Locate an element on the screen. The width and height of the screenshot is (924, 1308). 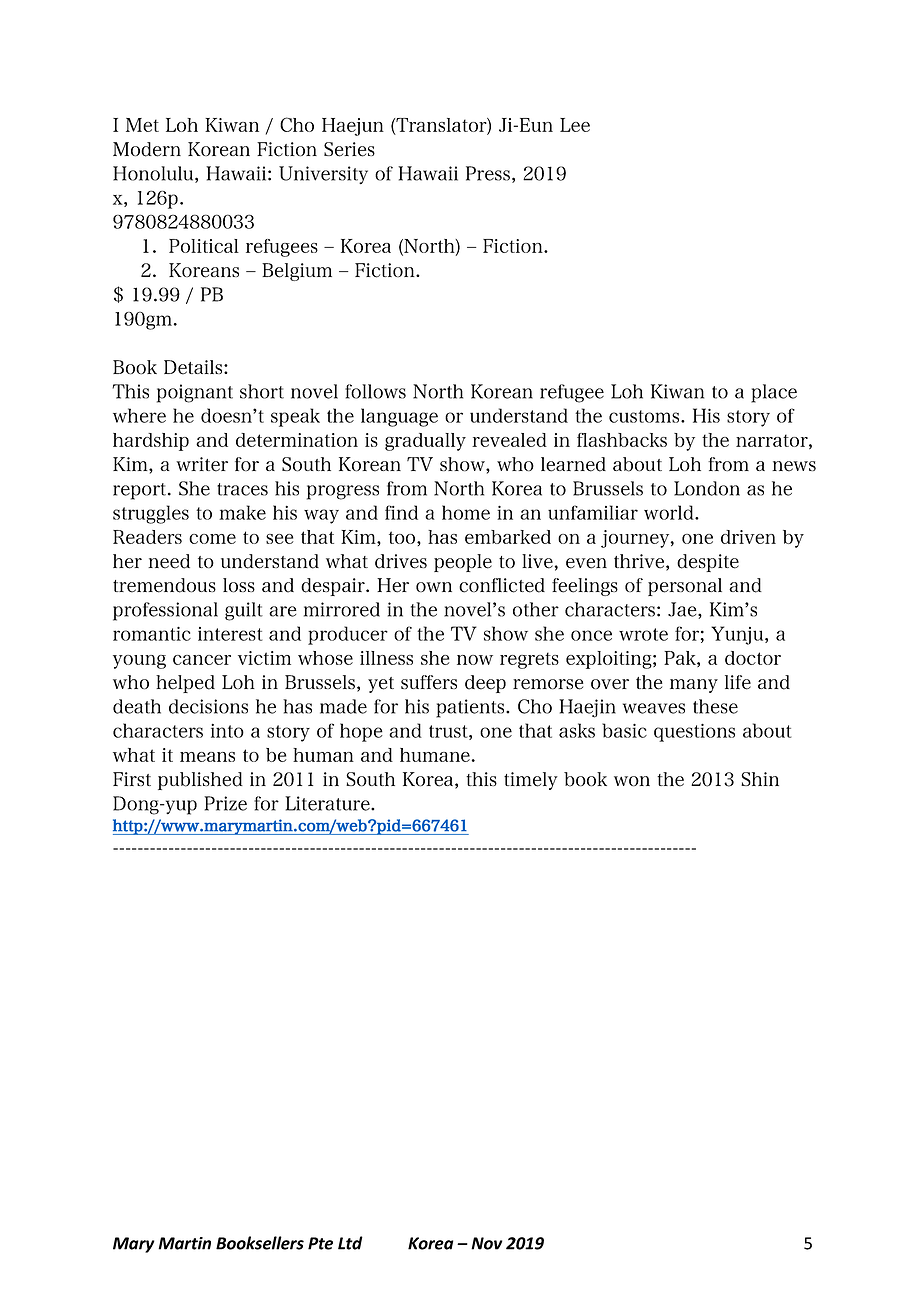
Ltd is located at coordinates (350, 1243).
